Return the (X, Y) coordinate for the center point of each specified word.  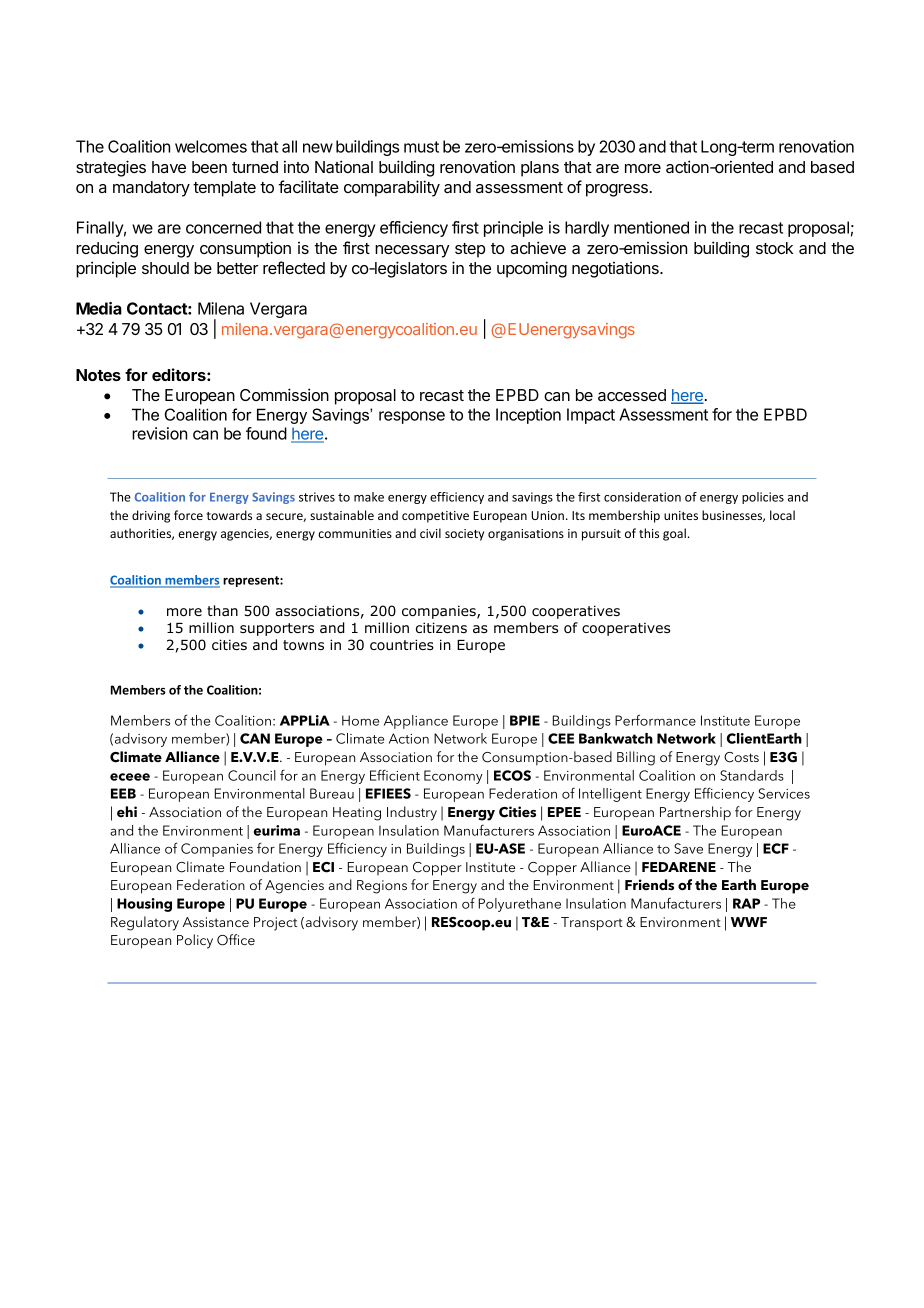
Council (252, 775)
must (421, 147)
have (169, 167)
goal (674, 534)
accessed (632, 395)
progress (617, 190)
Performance (655, 720)
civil (430, 533)
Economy (453, 777)
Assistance (216, 922)
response (412, 417)
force (188, 515)
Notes (98, 375)
